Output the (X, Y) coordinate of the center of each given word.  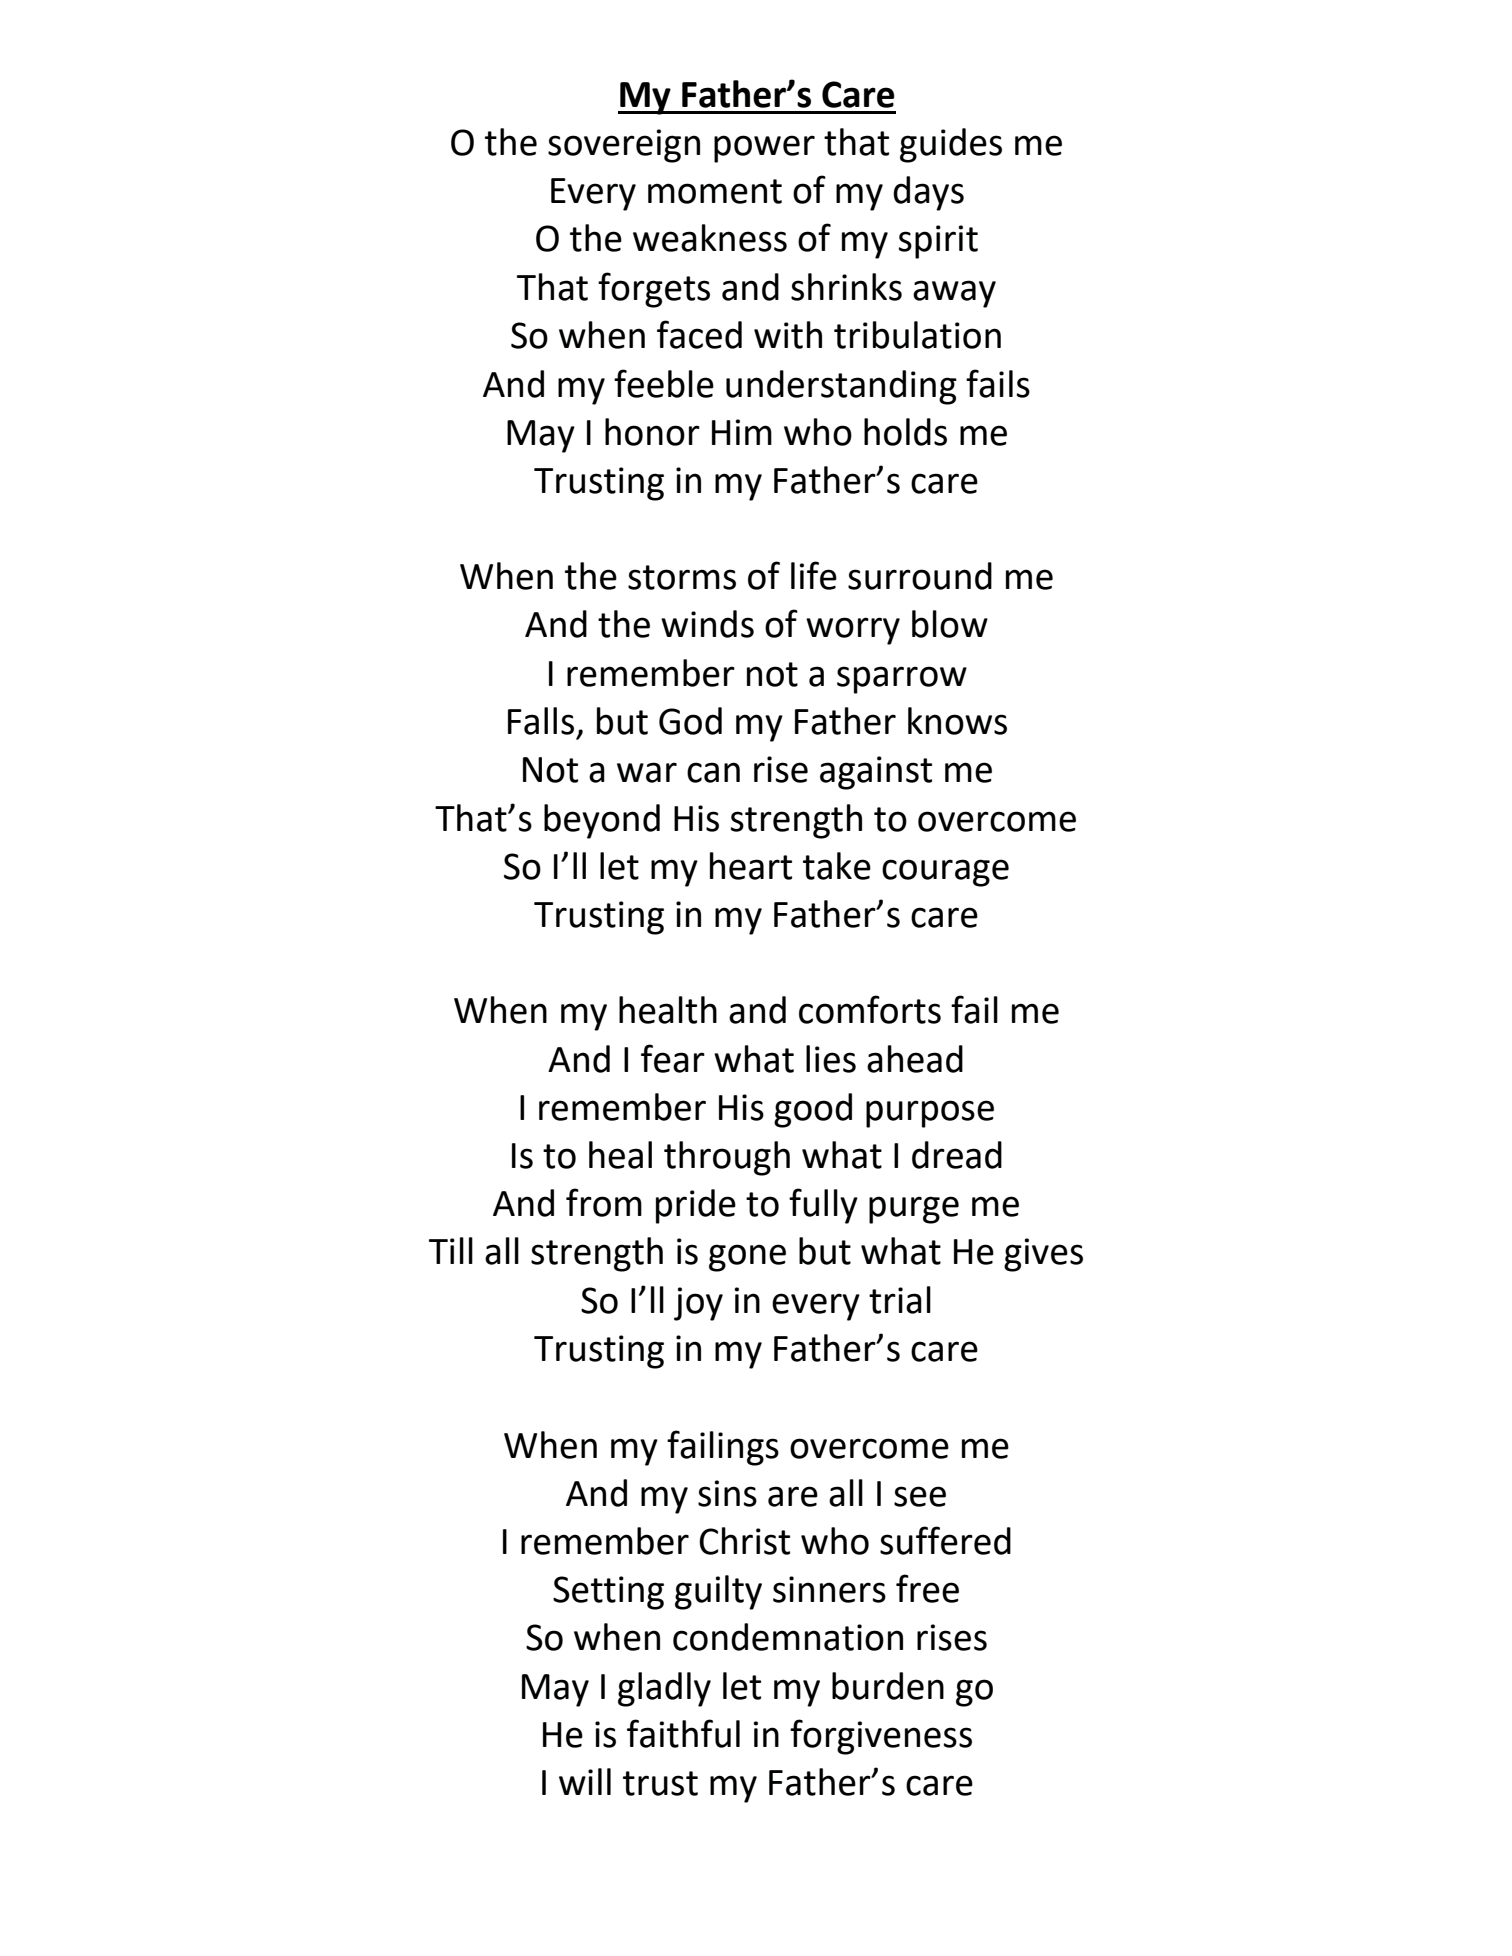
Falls (541, 721)
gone (747, 1258)
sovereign (624, 146)
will (585, 1781)
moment (715, 191)
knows (957, 721)
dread (957, 1155)
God (690, 721)
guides (951, 145)
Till (451, 1250)
